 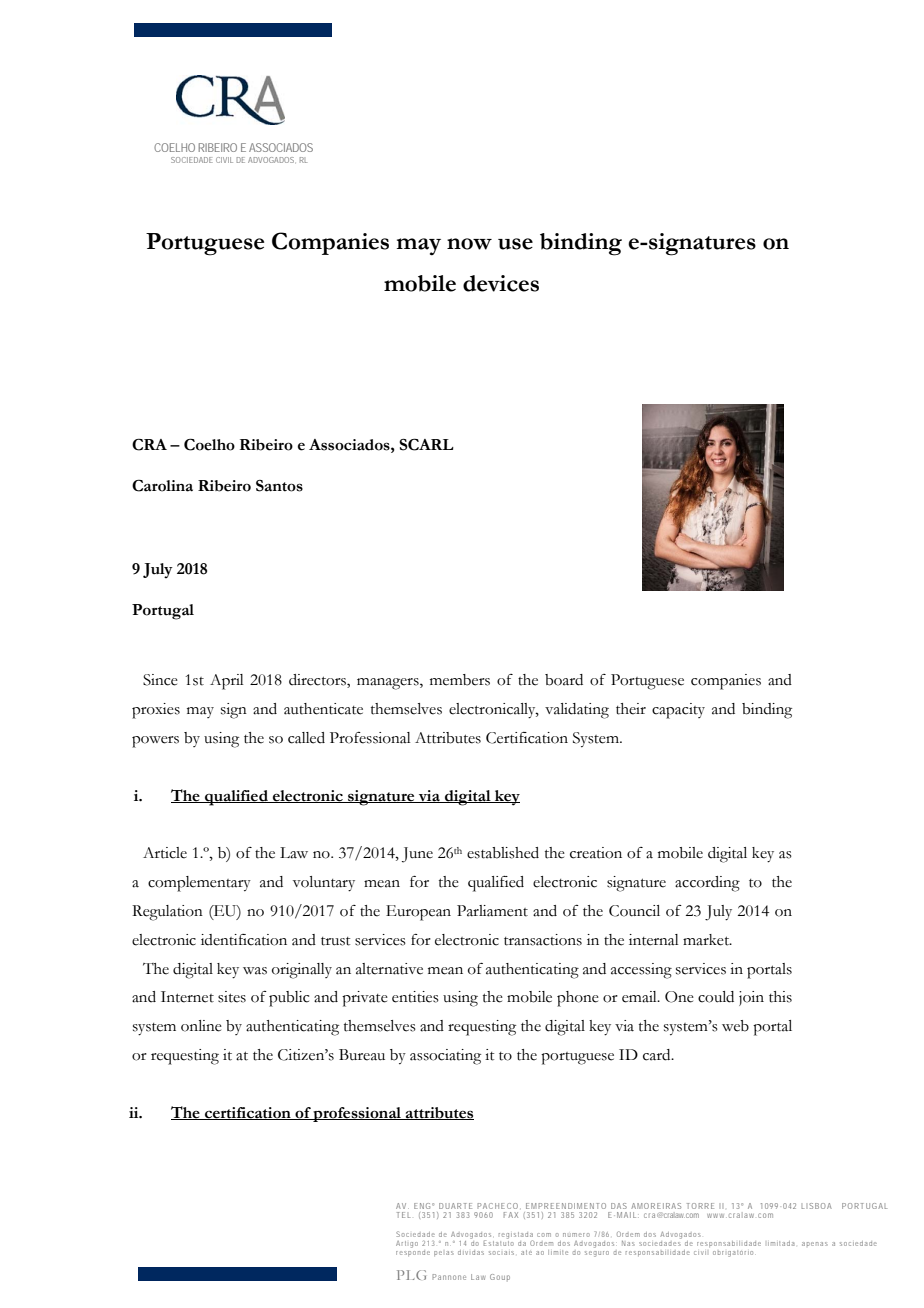 What do you see at coordinates (515, 244) in the screenshot?
I see `use` at bounding box center [515, 244].
